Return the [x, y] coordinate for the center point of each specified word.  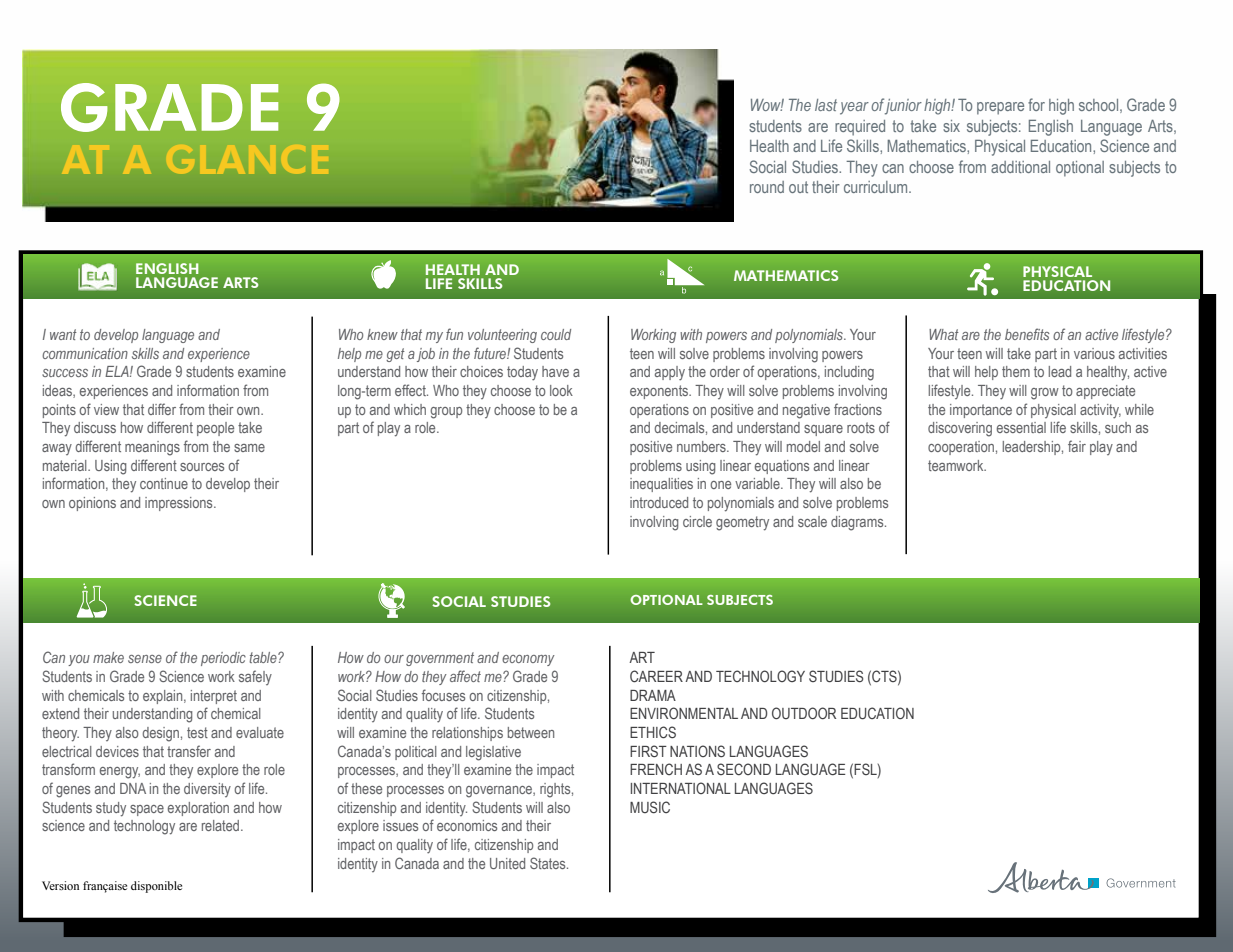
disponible [156, 887]
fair [1077, 446]
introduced [659, 502]
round [767, 187]
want [63, 334]
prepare [1000, 108]
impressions [180, 504]
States [549, 863]
